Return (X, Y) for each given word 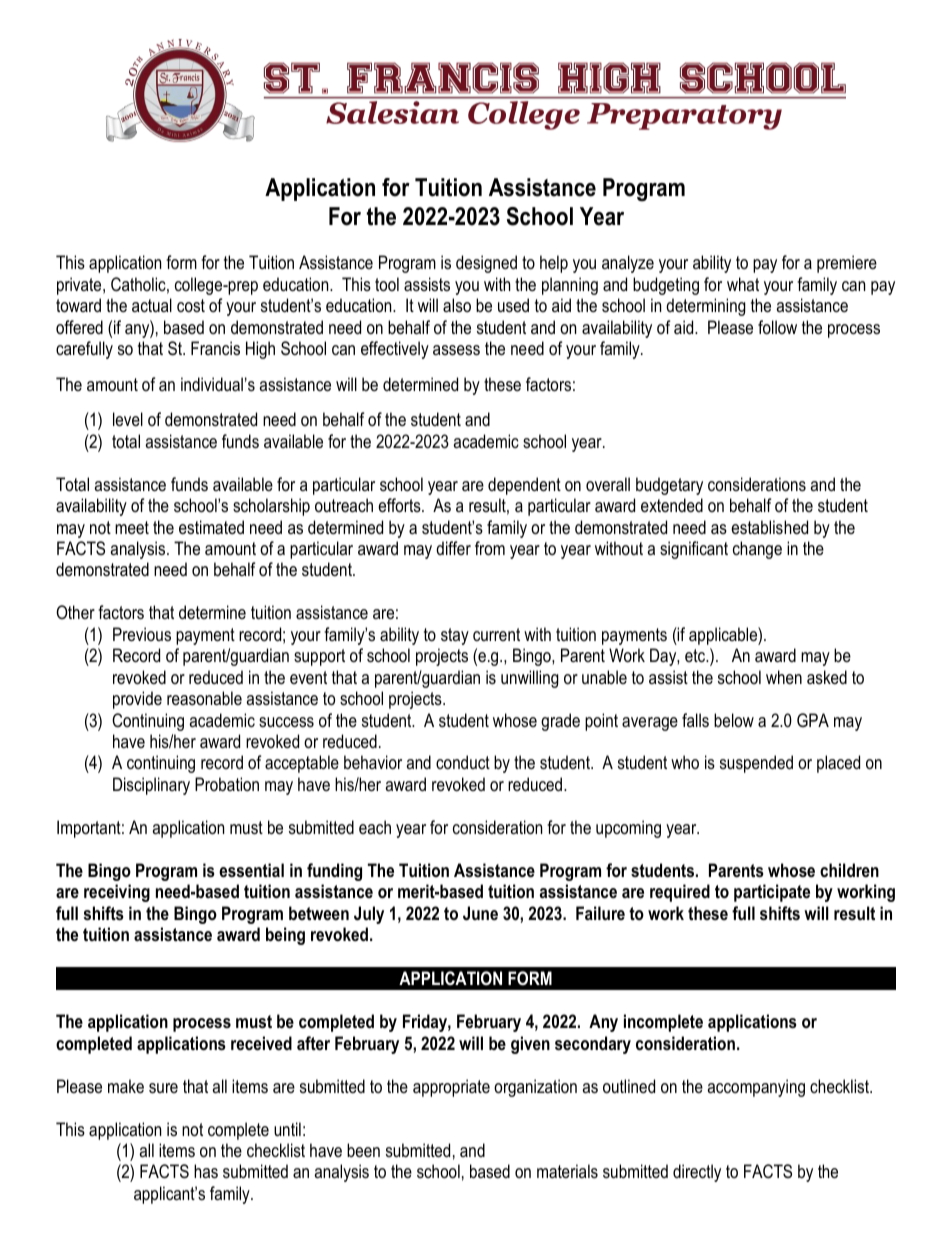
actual (152, 305)
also (457, 305)
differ (453, 548)
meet (132, 527)
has (206, 1171)
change (757, 550)
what (743, 284)
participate (772, 893)
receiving (117, 893)
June (480, 913)
